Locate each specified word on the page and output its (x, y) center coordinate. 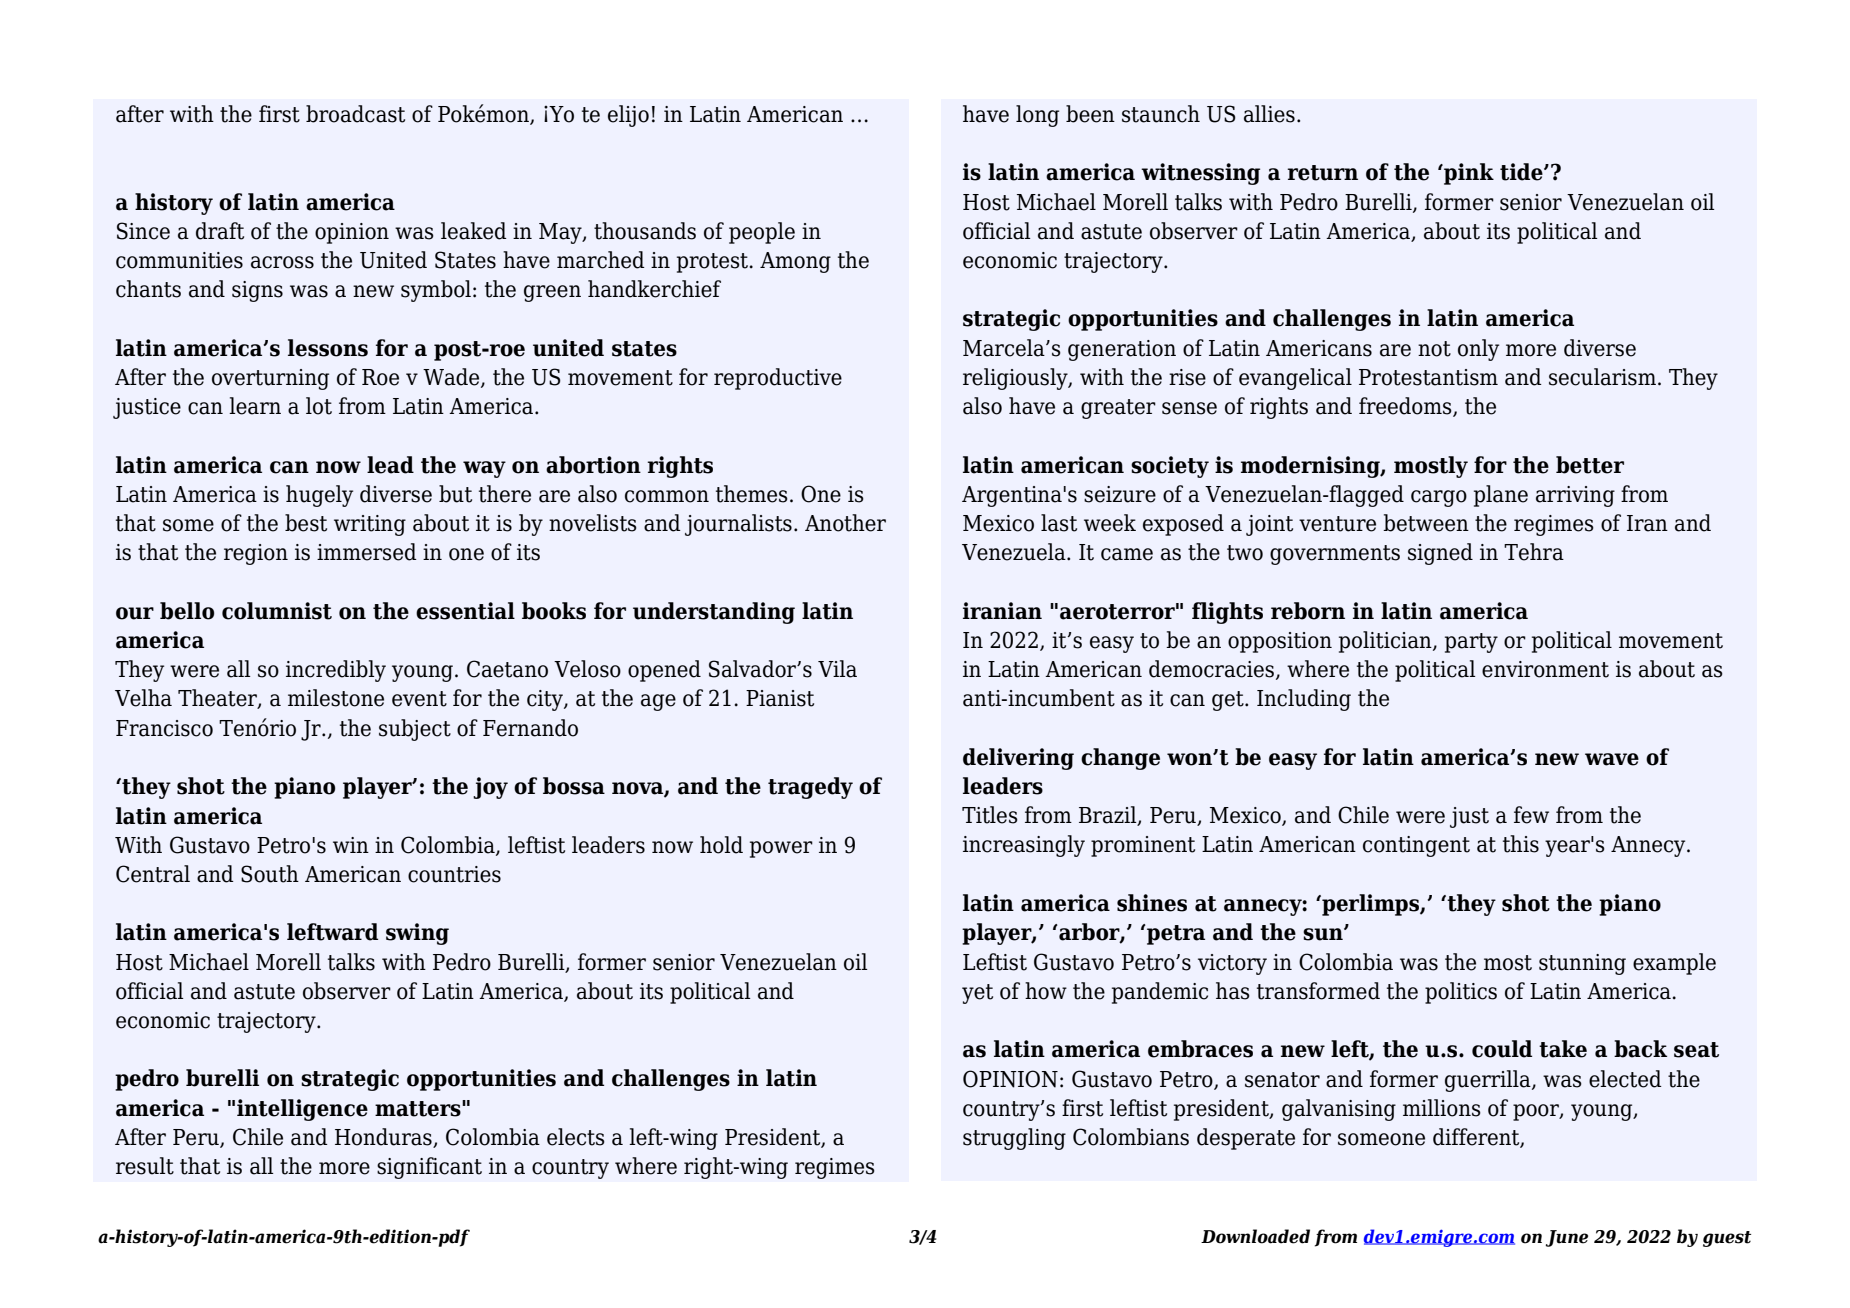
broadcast (355, 114)
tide (1522, 172)
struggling (1014, 1139)
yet (977, 994)
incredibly (336, 671)
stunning (1582, 964)
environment (1545, 669)
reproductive (778, 379)
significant (429, 1168)
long (1037, 116)
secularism (1602, 377)
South (270, 874)
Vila (837, 669)
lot (319, 406)
